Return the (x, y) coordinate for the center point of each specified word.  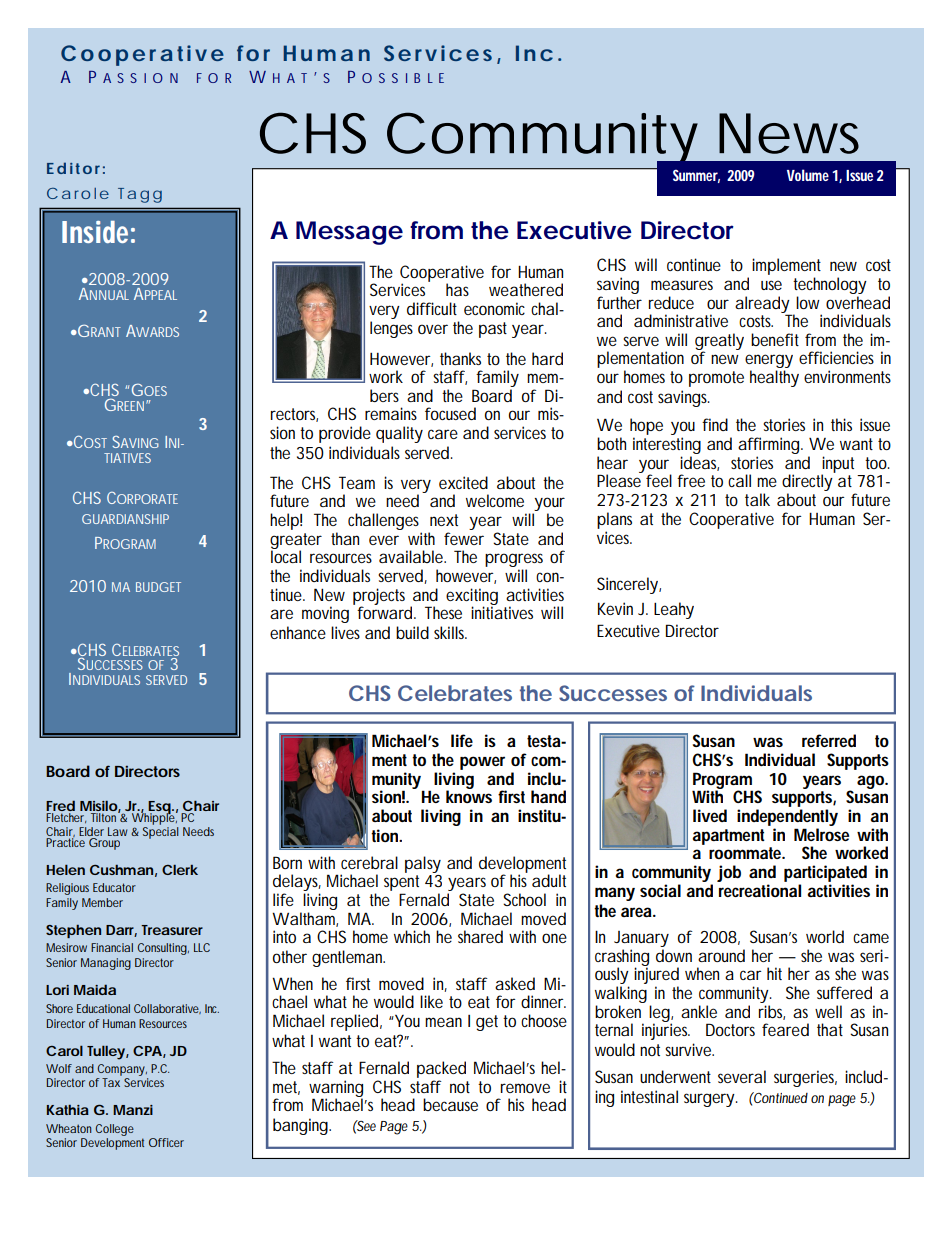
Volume (808, 175)
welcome (495, 500)
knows (469, 795)
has (457, 289)
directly (807, 484)
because (450, 1104)
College (115, 1130)
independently (787, 817)
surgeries (805, 1078)
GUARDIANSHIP (125, 519)
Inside (95, 232)
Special (161, 833)
